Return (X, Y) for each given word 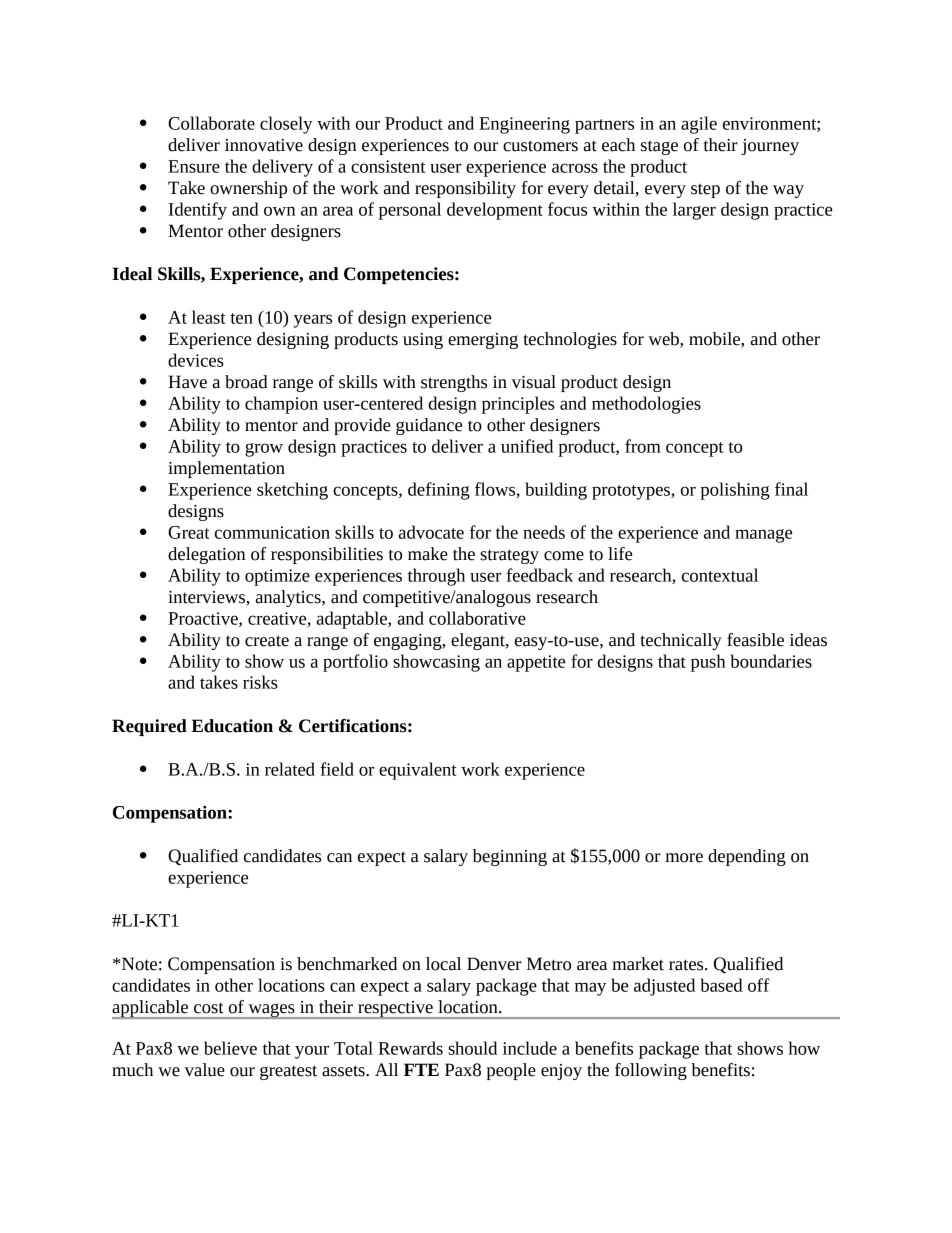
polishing (735, 491)
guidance (429, 426)
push (708, 663)
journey (770, 147)
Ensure (194, 166)
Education (232, 726)
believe (230, 1048)
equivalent (417, 771)
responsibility (465, 189)
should (472, 1048)
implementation (226, 469)
